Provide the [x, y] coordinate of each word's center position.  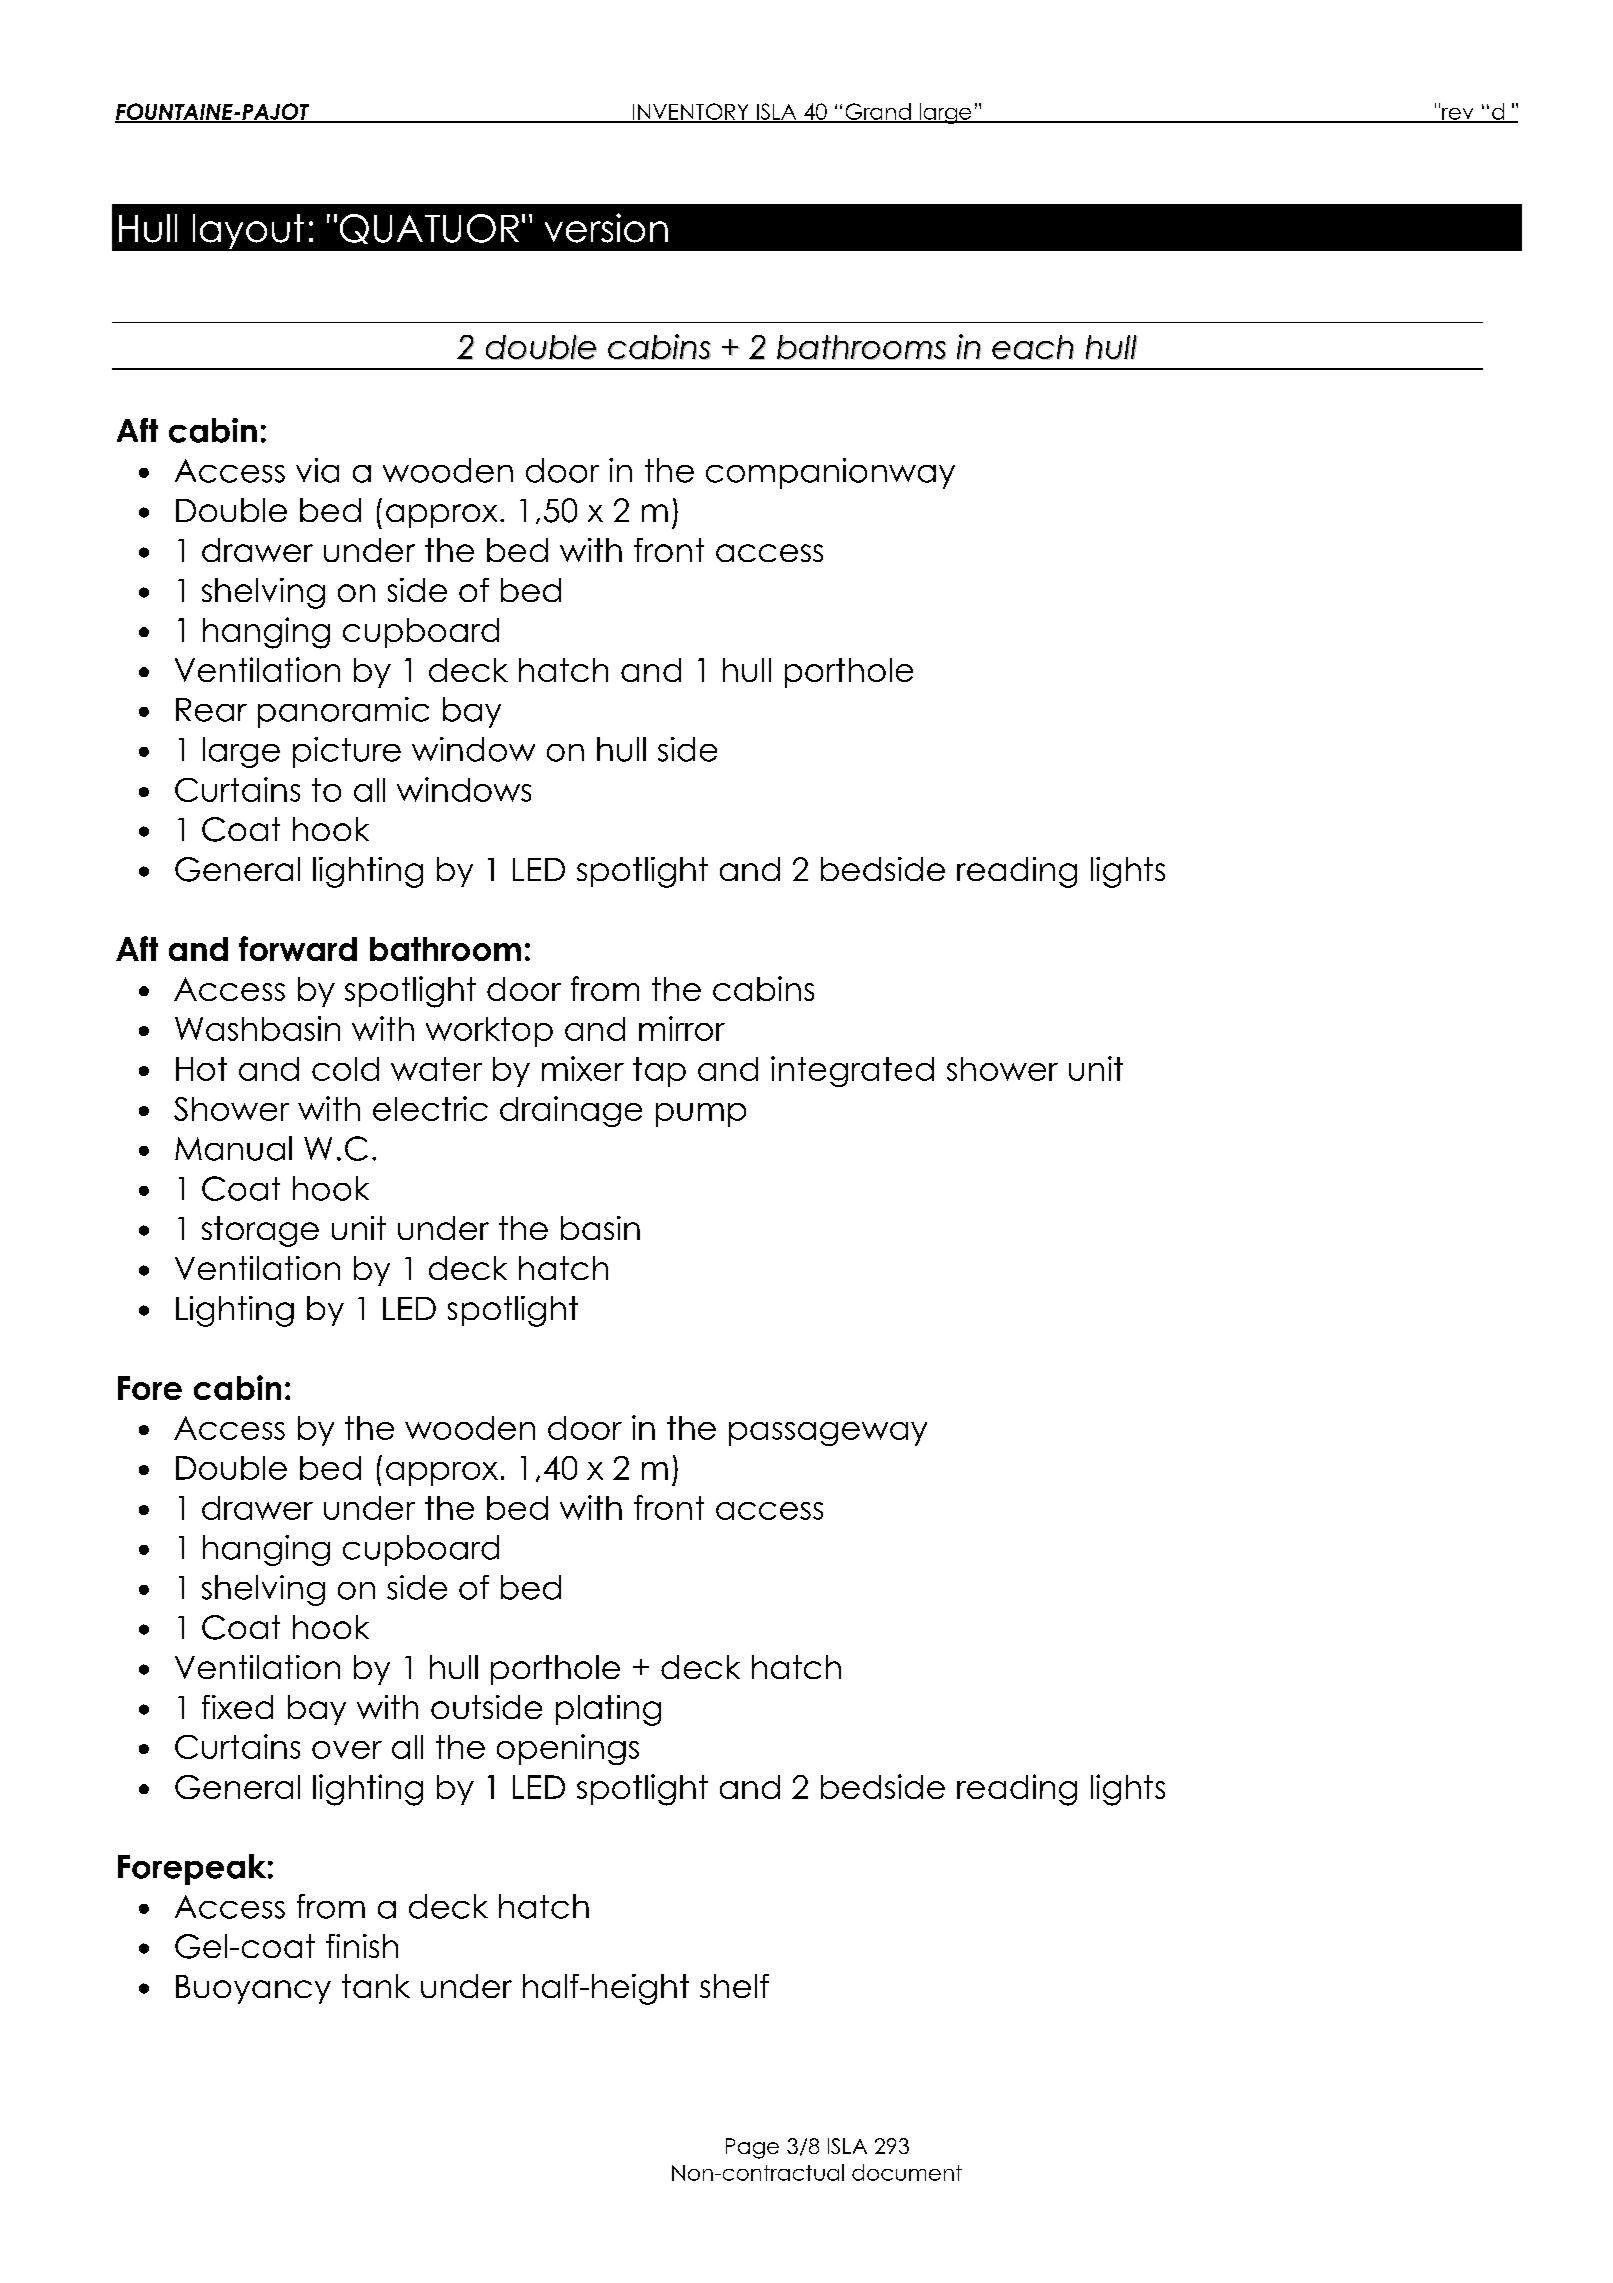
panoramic [343, 712]
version [606, 228]
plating [608, 1710]
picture [347, 752]
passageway [828, 1434]
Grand [878, 112]
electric [430, 1108]
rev [1458, 115]
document [907, 2172]
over [347, 1750]
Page [752, 2148]
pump [701, 1115]
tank [376, 1986]
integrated [852, 1071]
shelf [734, 1986]
